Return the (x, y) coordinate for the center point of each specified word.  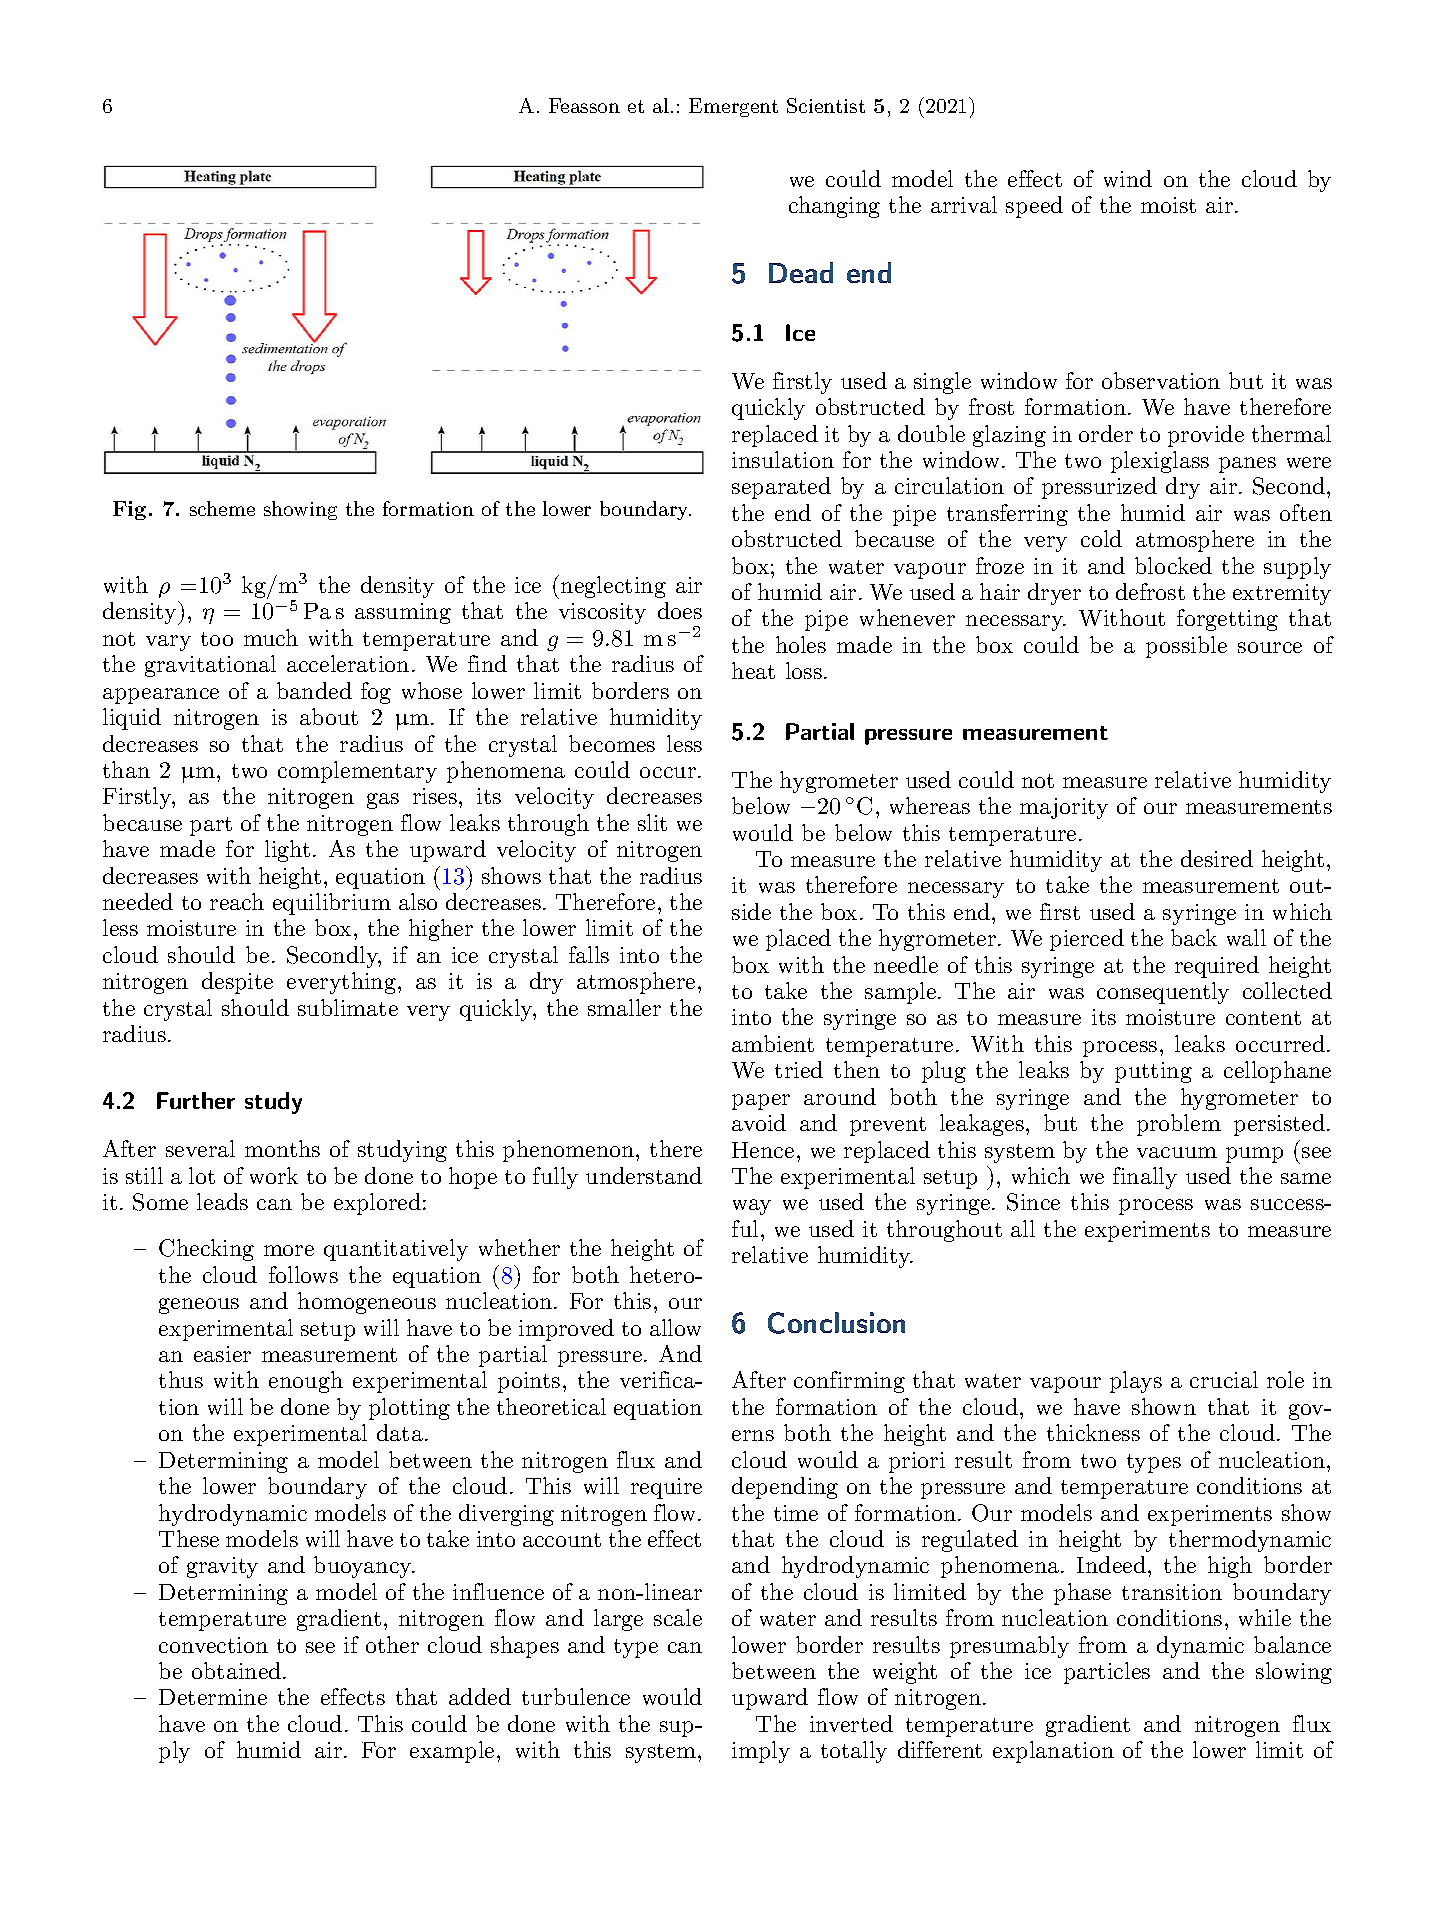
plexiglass (1160, 462)
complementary (357, 772)
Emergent (733, 107)
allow (675, 1327)
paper (761, 1102)
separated (781, 488)
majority (1064, 808)
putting (1153, 1072)
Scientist (826, 105)
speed (1034, 207)
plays (1136, 1382)
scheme (222, 508)
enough (306, 1382)
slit (652, 822)
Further (196, 1100)
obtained (238, 1670)
